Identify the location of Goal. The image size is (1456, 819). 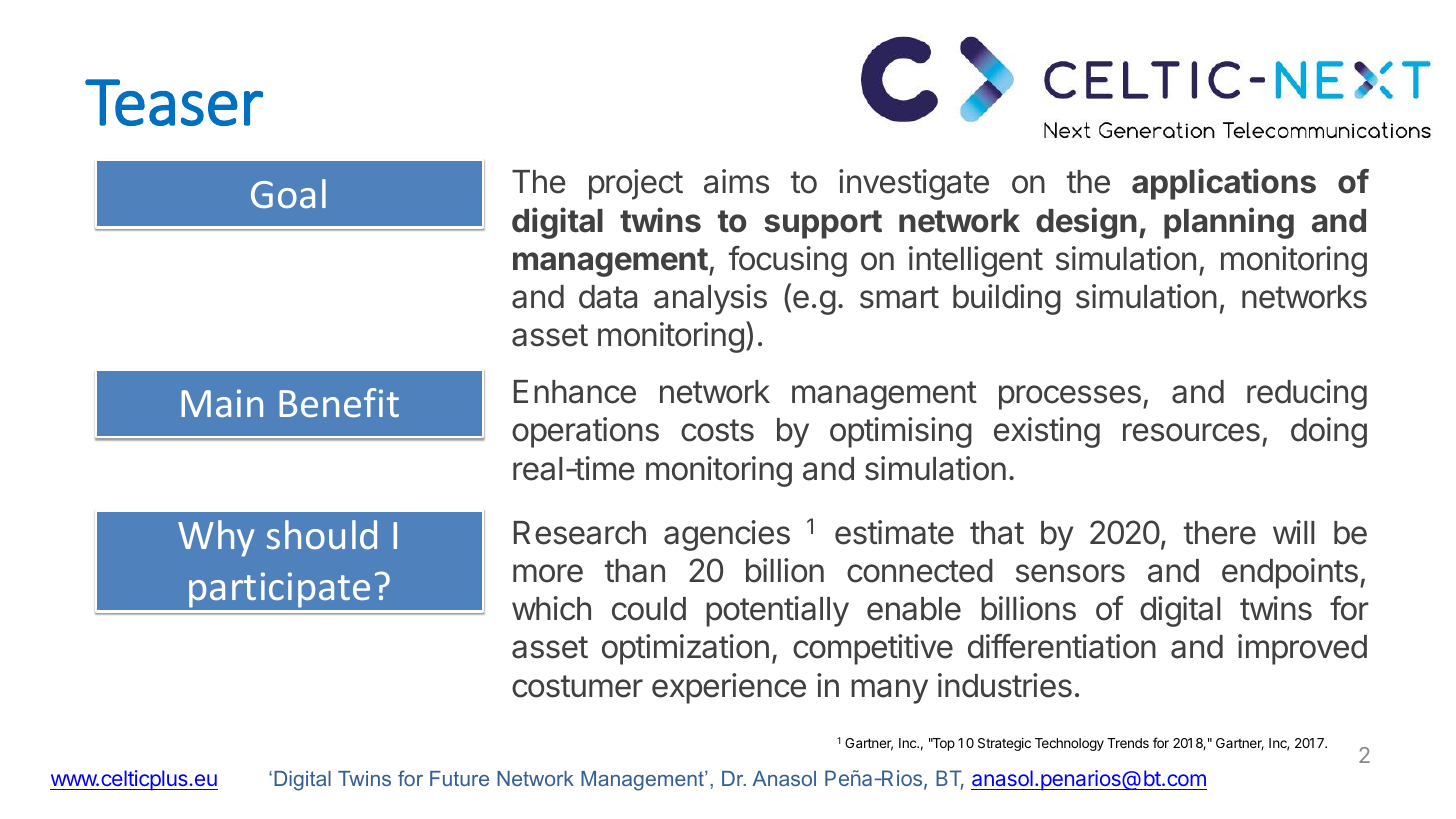
(288, 193).
